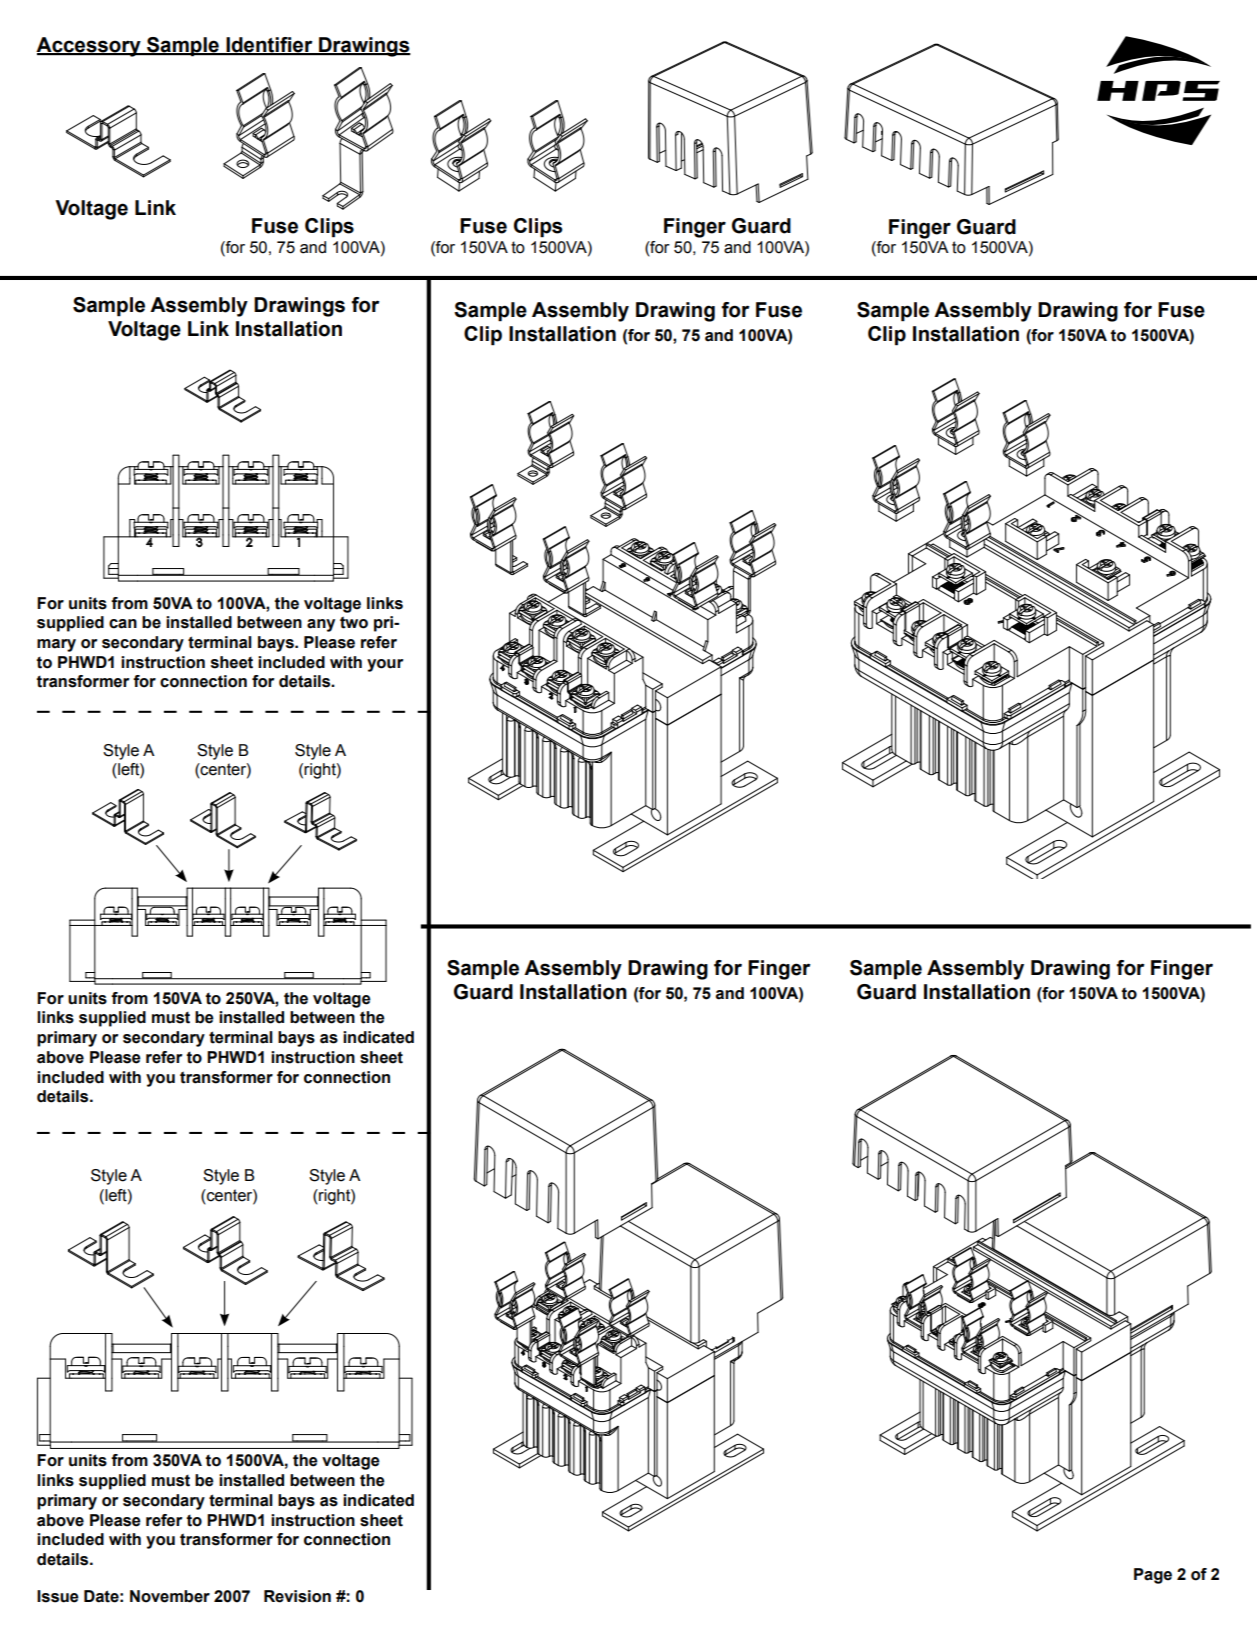 The image size is (1257, 1627). What do you see at coordinates (385, 665) in the image?
I see `your` at bounding box center [385, 665].
